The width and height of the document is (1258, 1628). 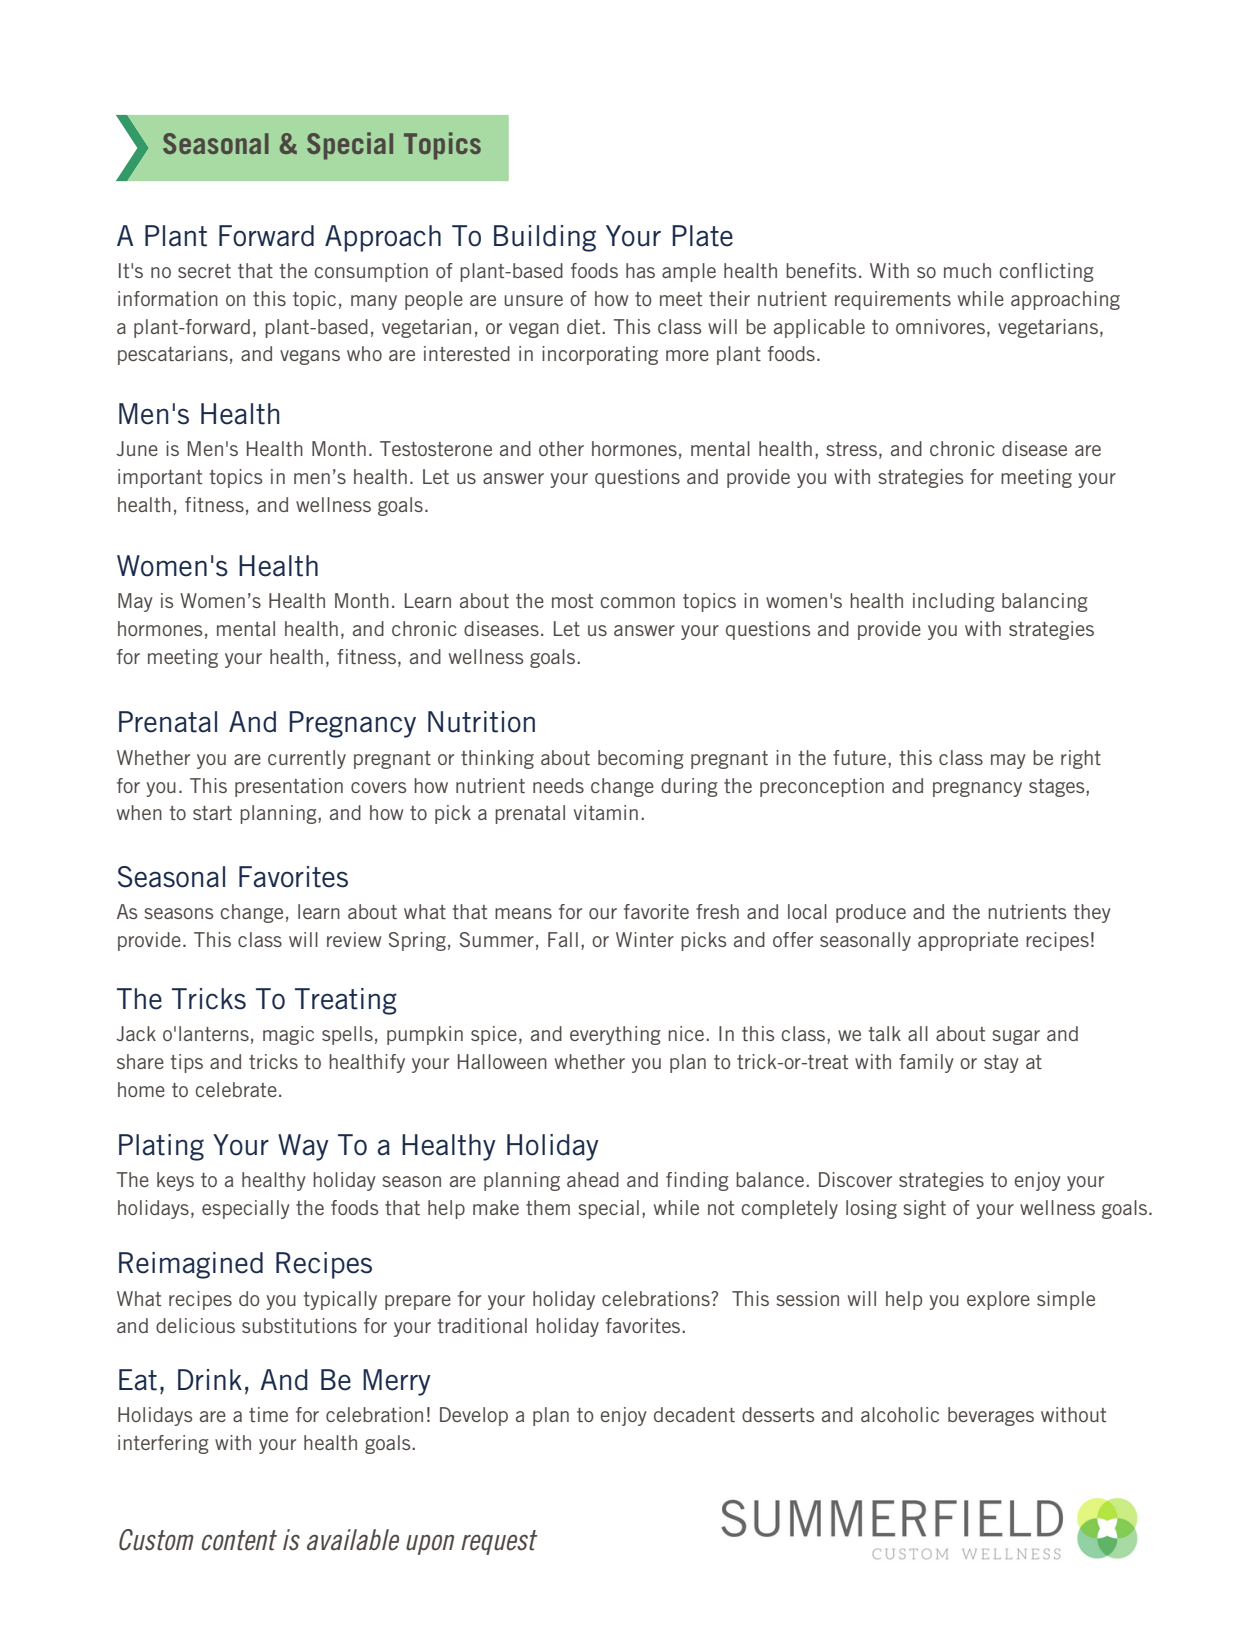 What do you see at coordinates (160, 478) in the document?
I see `important` at bounding box center [160, 478].
